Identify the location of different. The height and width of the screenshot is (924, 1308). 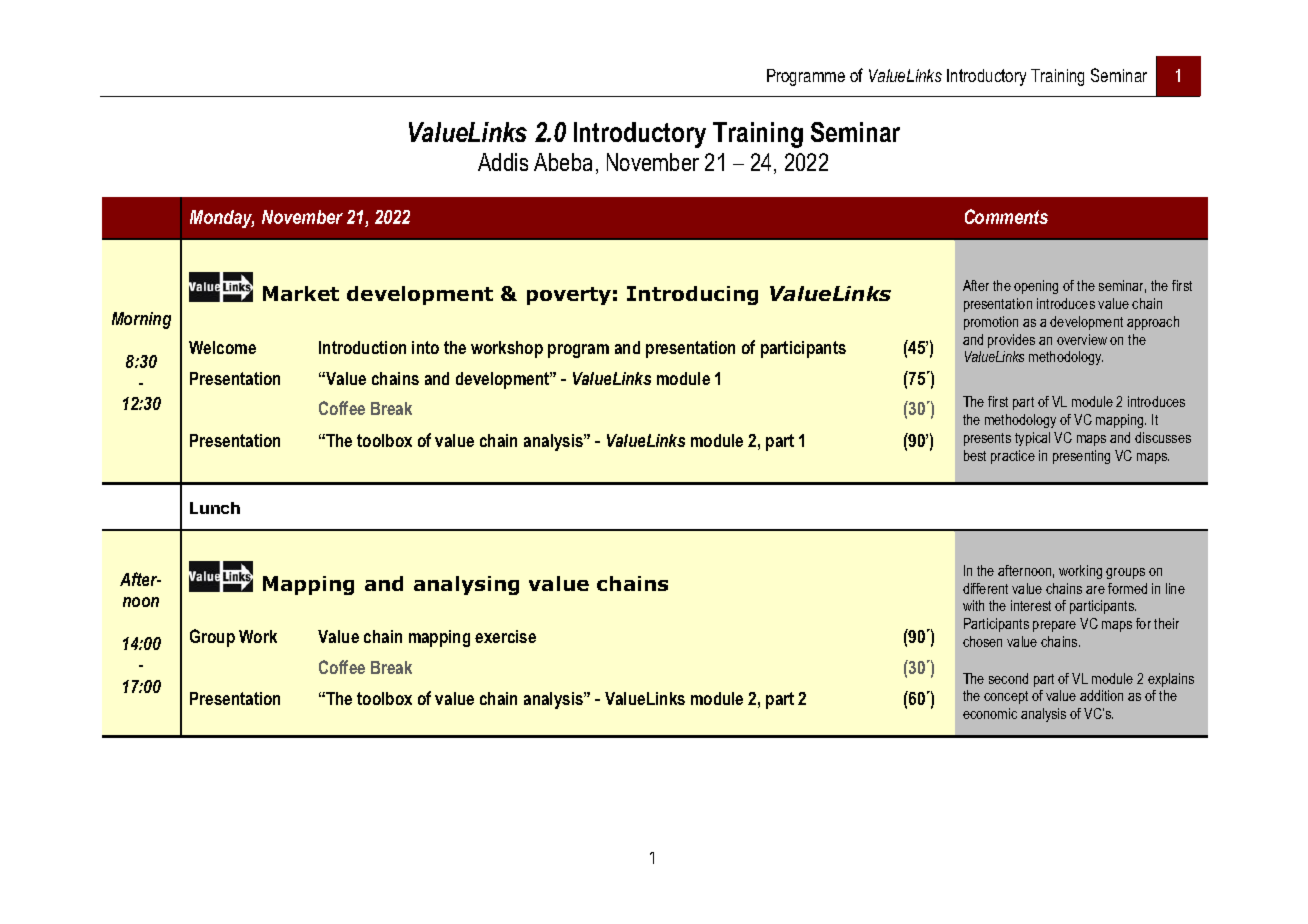
(985, 588).
